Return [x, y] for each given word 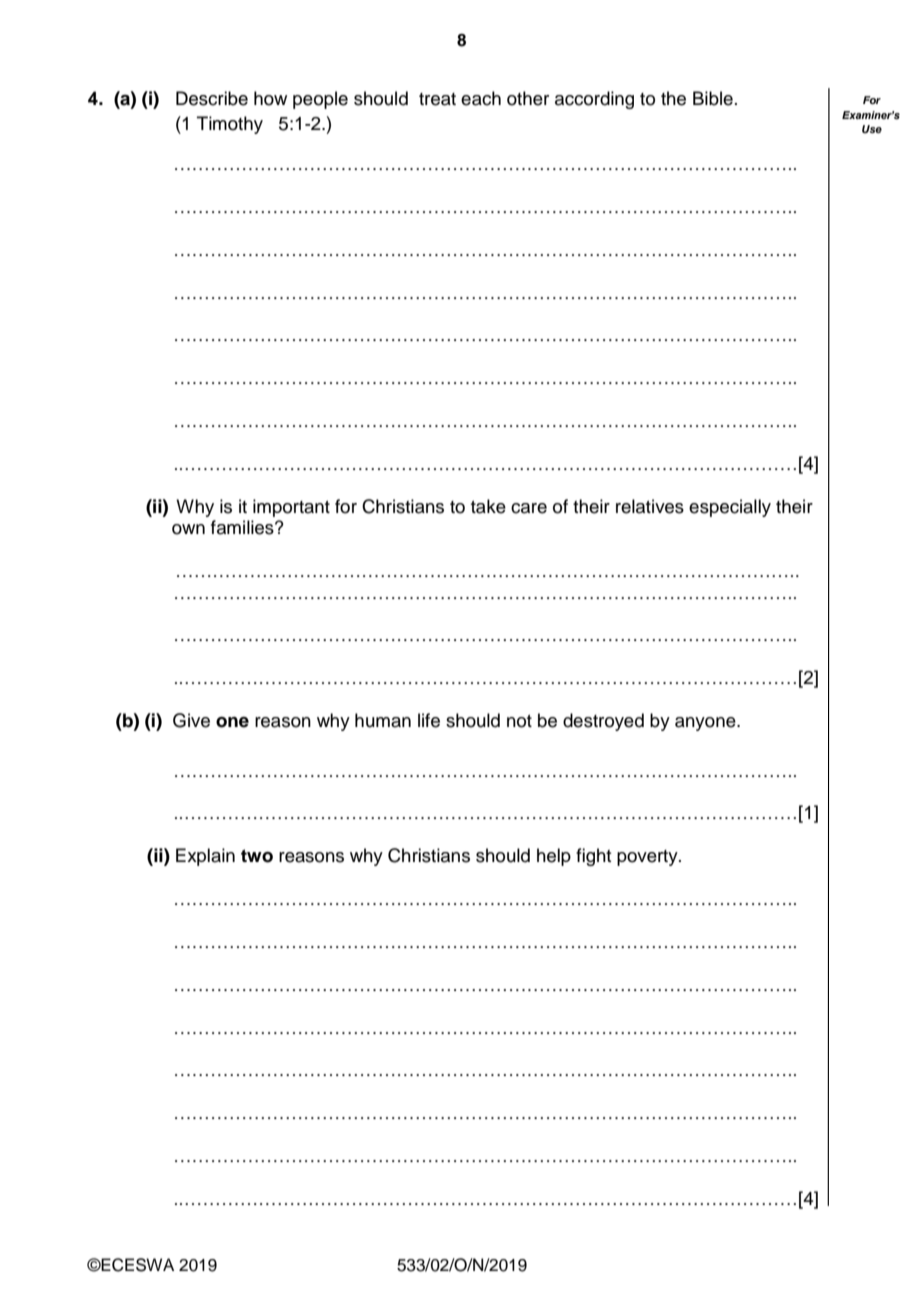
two [257, 856]
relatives [650, 506]
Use [872, 129]
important [291, 508]
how [270, 98]
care [529, 508]
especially [730, 508]
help [554, 857]
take [488, 506]
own [188, 529]
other [528, 98]
